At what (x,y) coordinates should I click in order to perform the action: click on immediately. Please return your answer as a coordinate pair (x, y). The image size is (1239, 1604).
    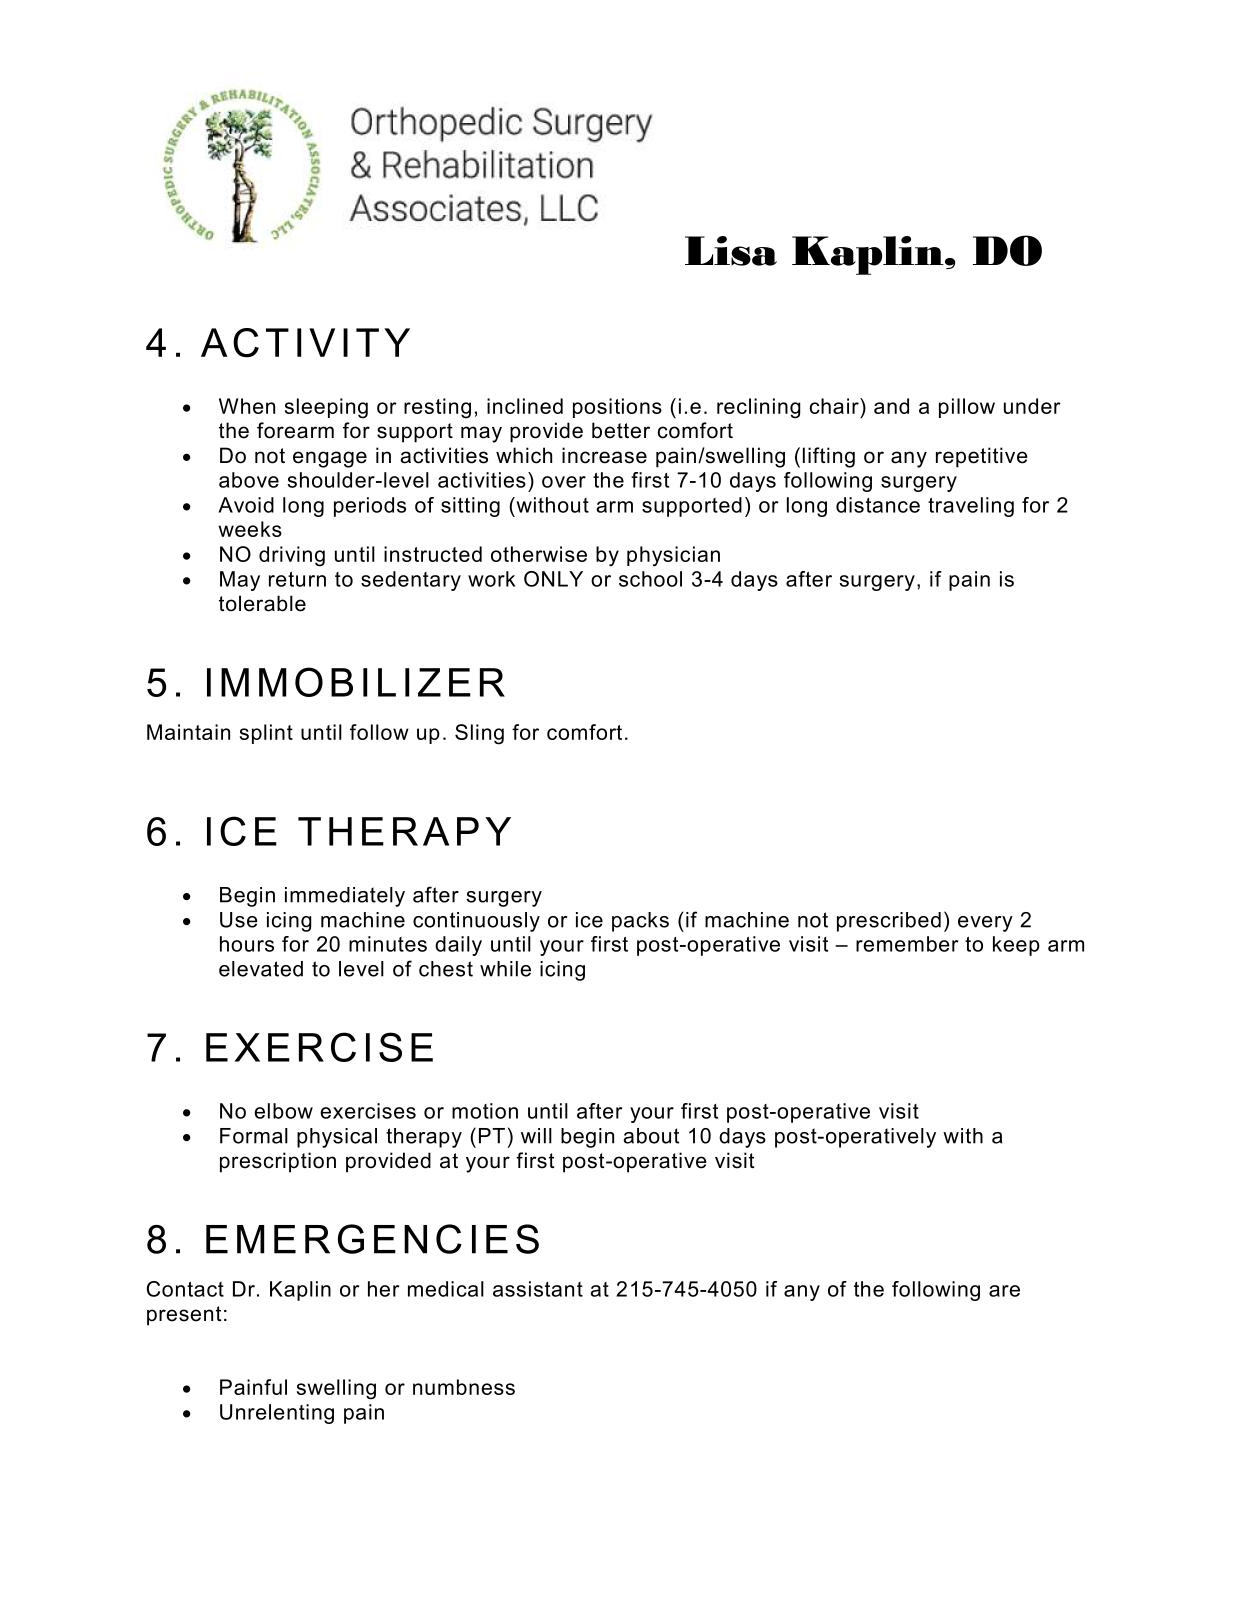
    Looking at the image, I should click on (345, 897).
